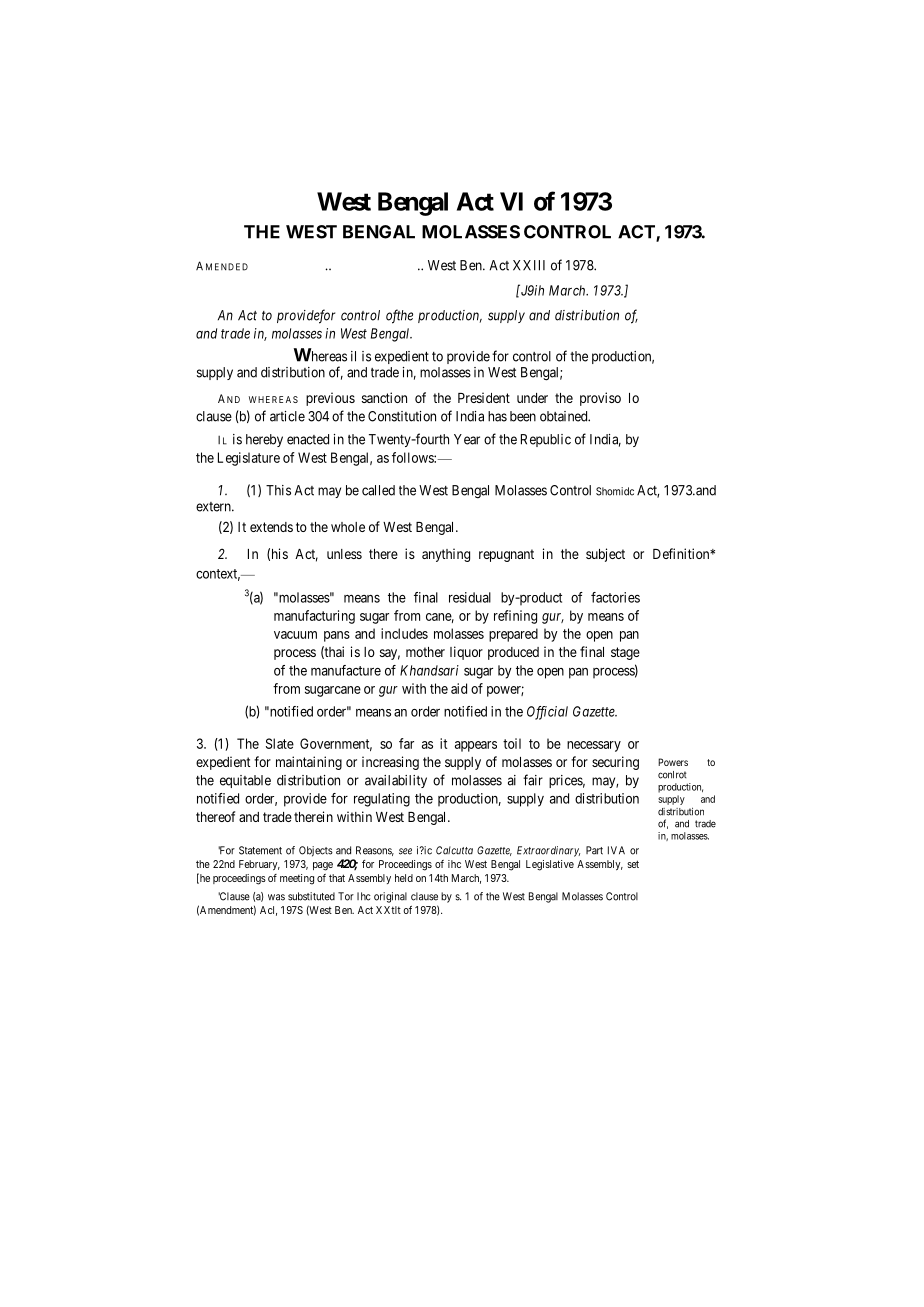 The height and width of the screenshot is (1307, 924). I want to click on Official, so click(547, 713).
